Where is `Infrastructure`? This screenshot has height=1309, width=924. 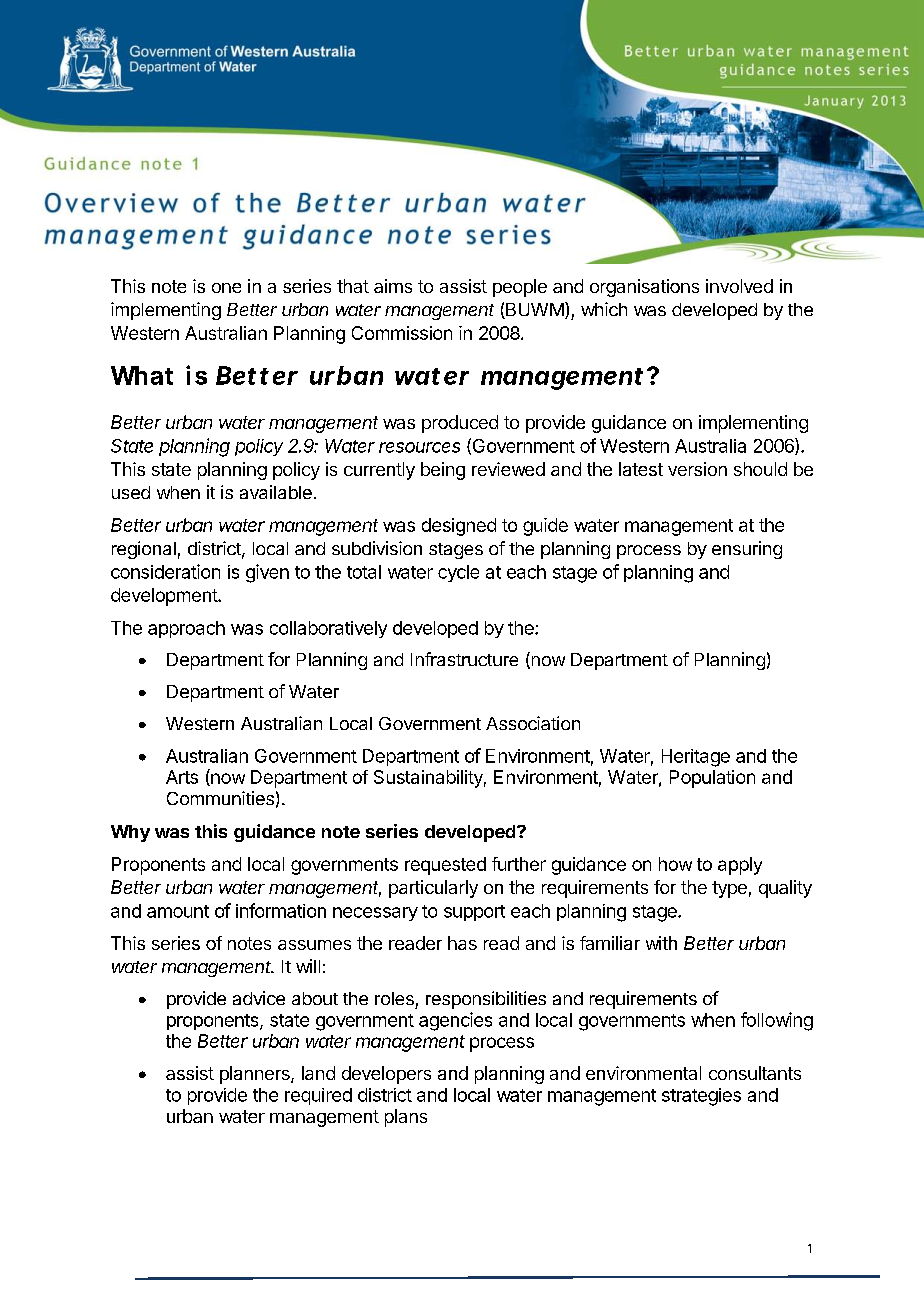 Infrastructure is located at coordinates (464, 659).
